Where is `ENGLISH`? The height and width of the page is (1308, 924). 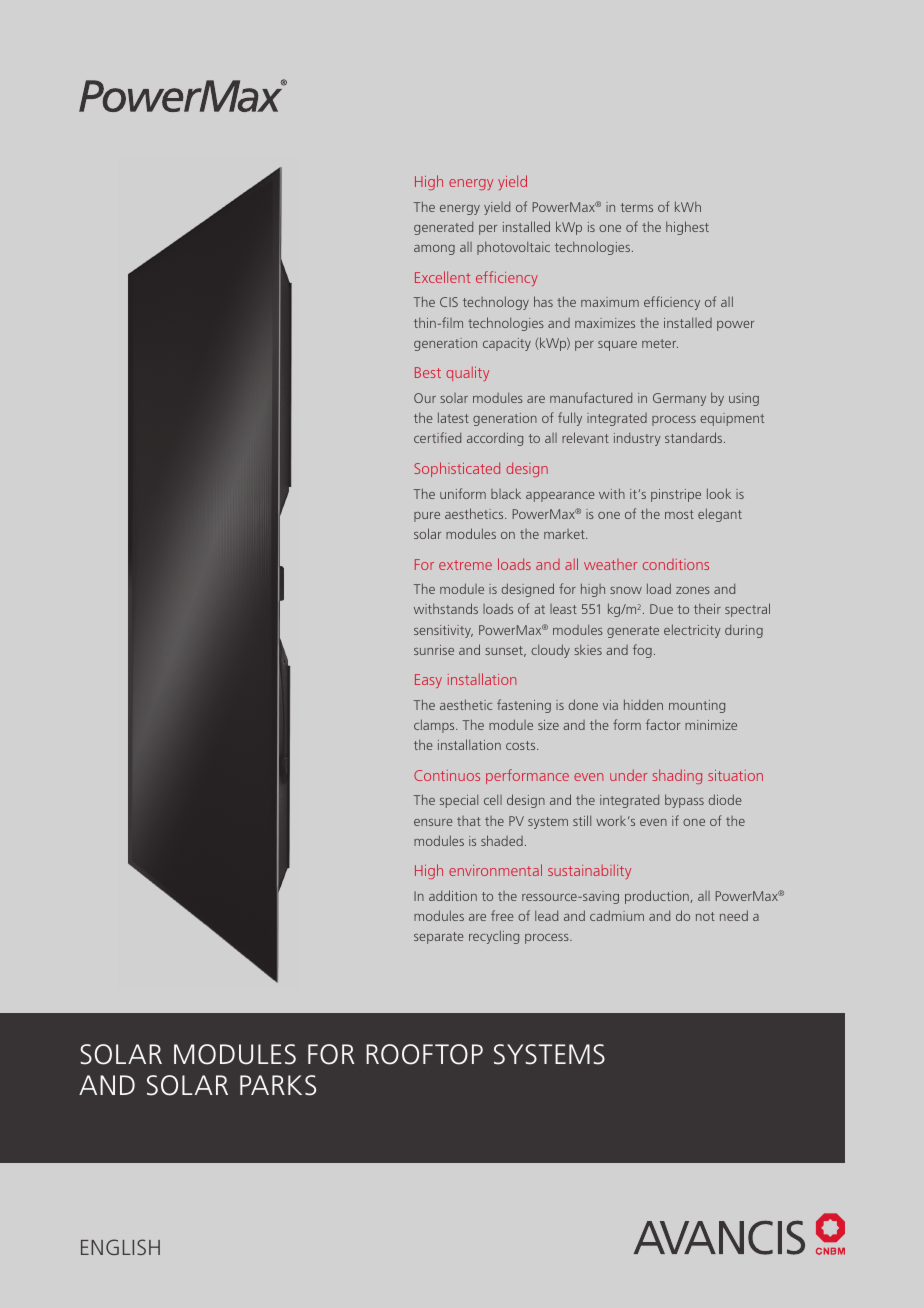
ENGLISH is located at coordinates (120, 1247).
